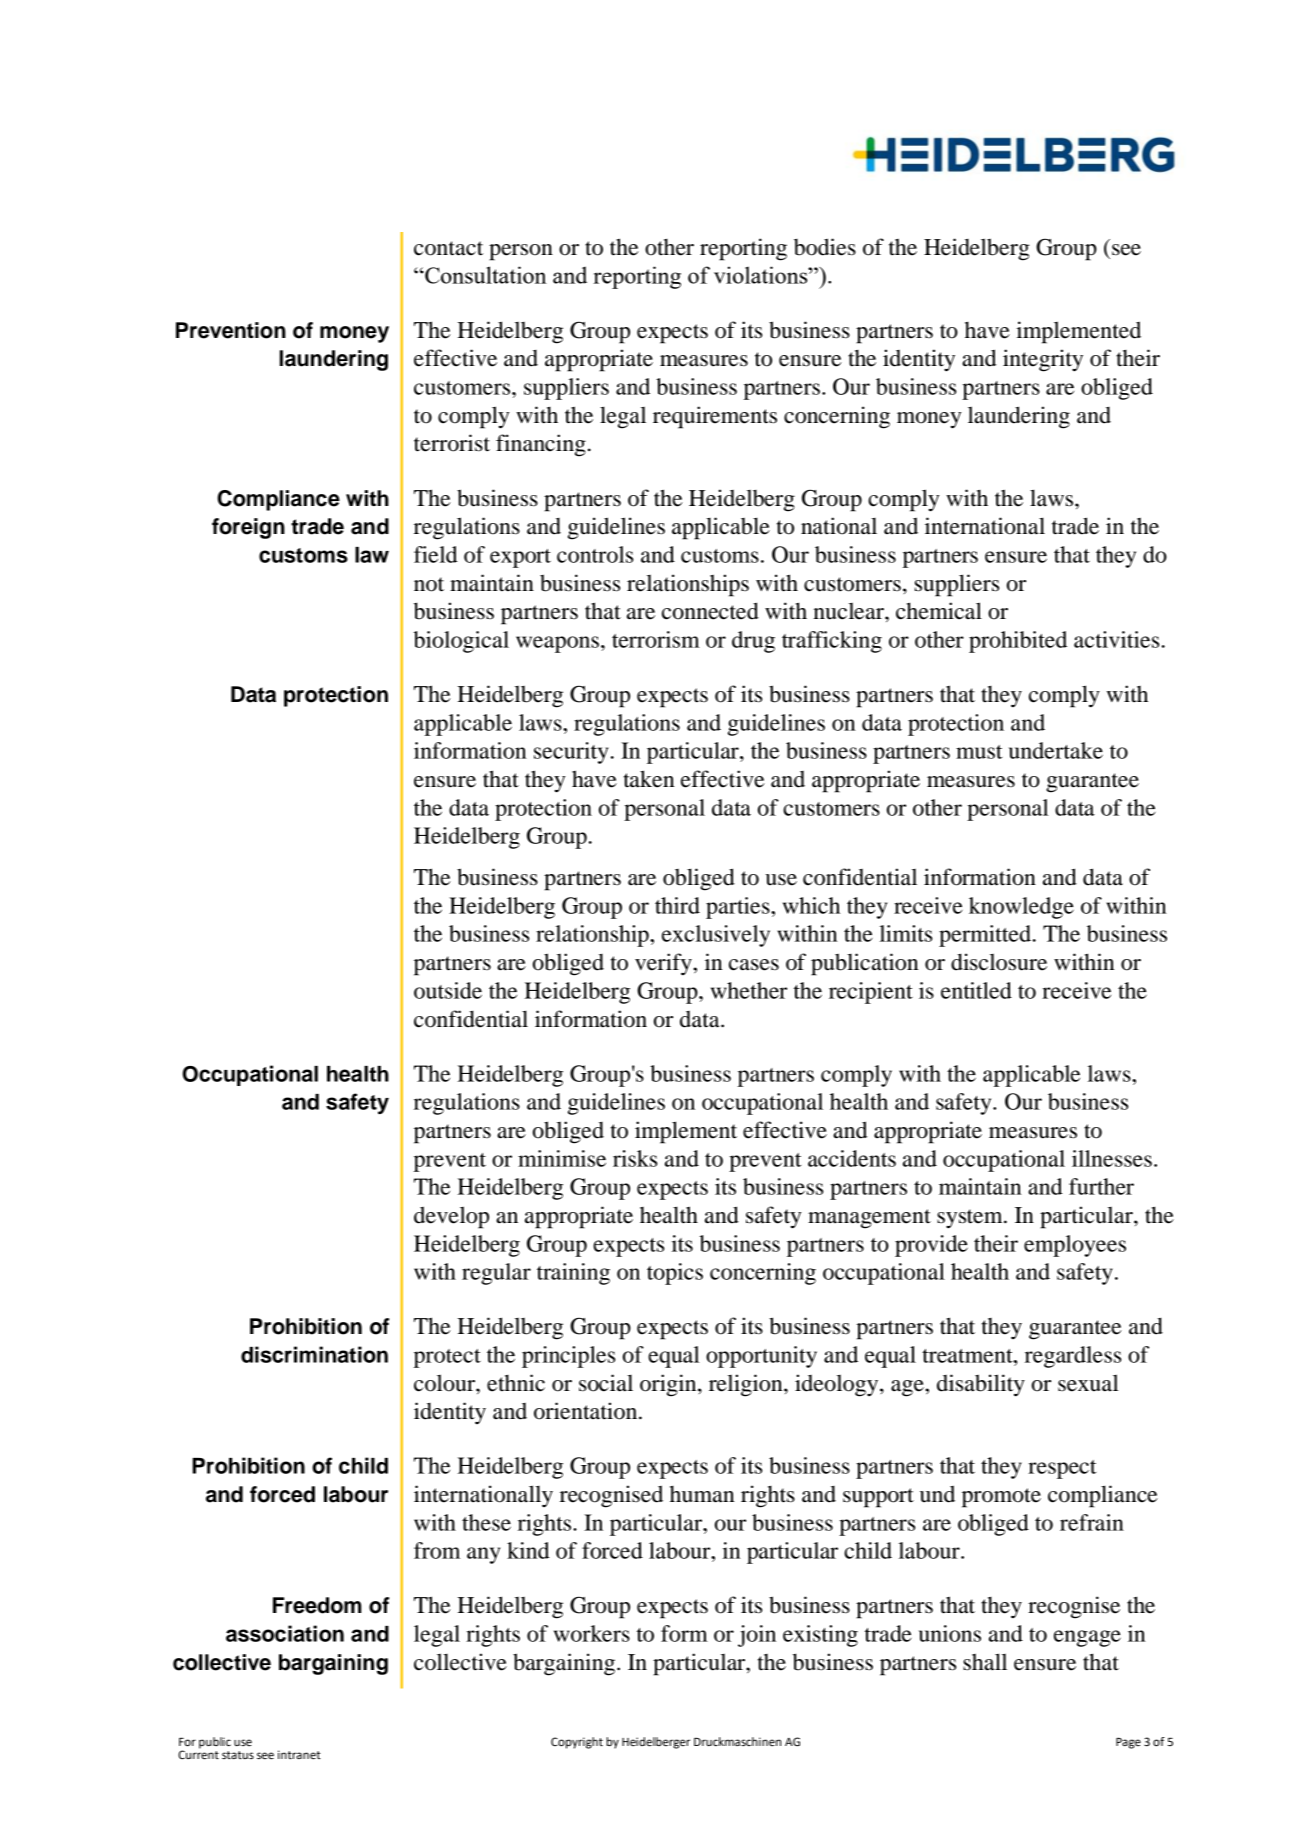 The width and height of the screenshot is (1297, 1835). Describe the element at coordinates (577, 1743) in the screenshot. I see `Copyright` at that location.
